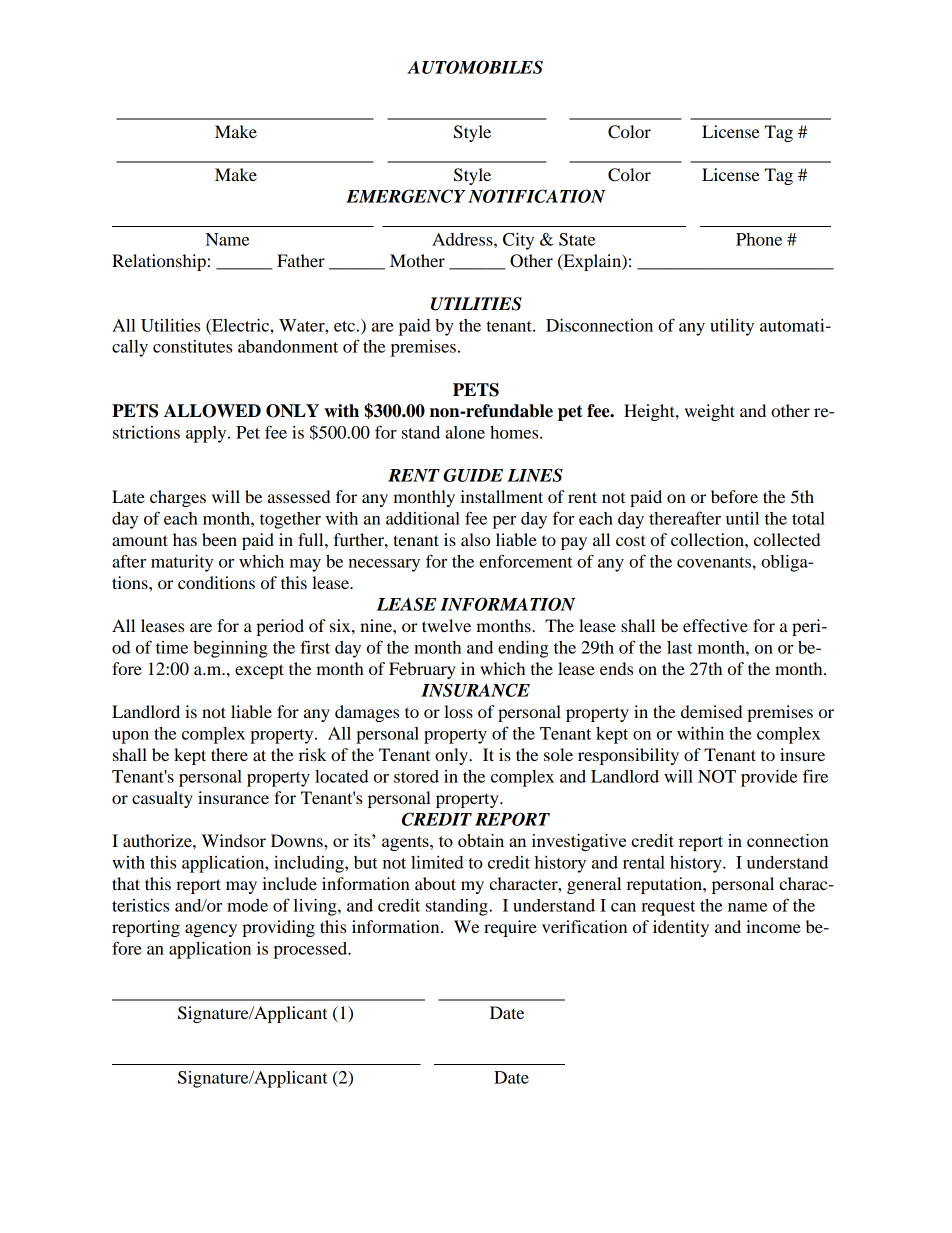  What do you see at coordinates (211, 930) in the screenshot?
I see `agency` at bounding box center [211, 930].
